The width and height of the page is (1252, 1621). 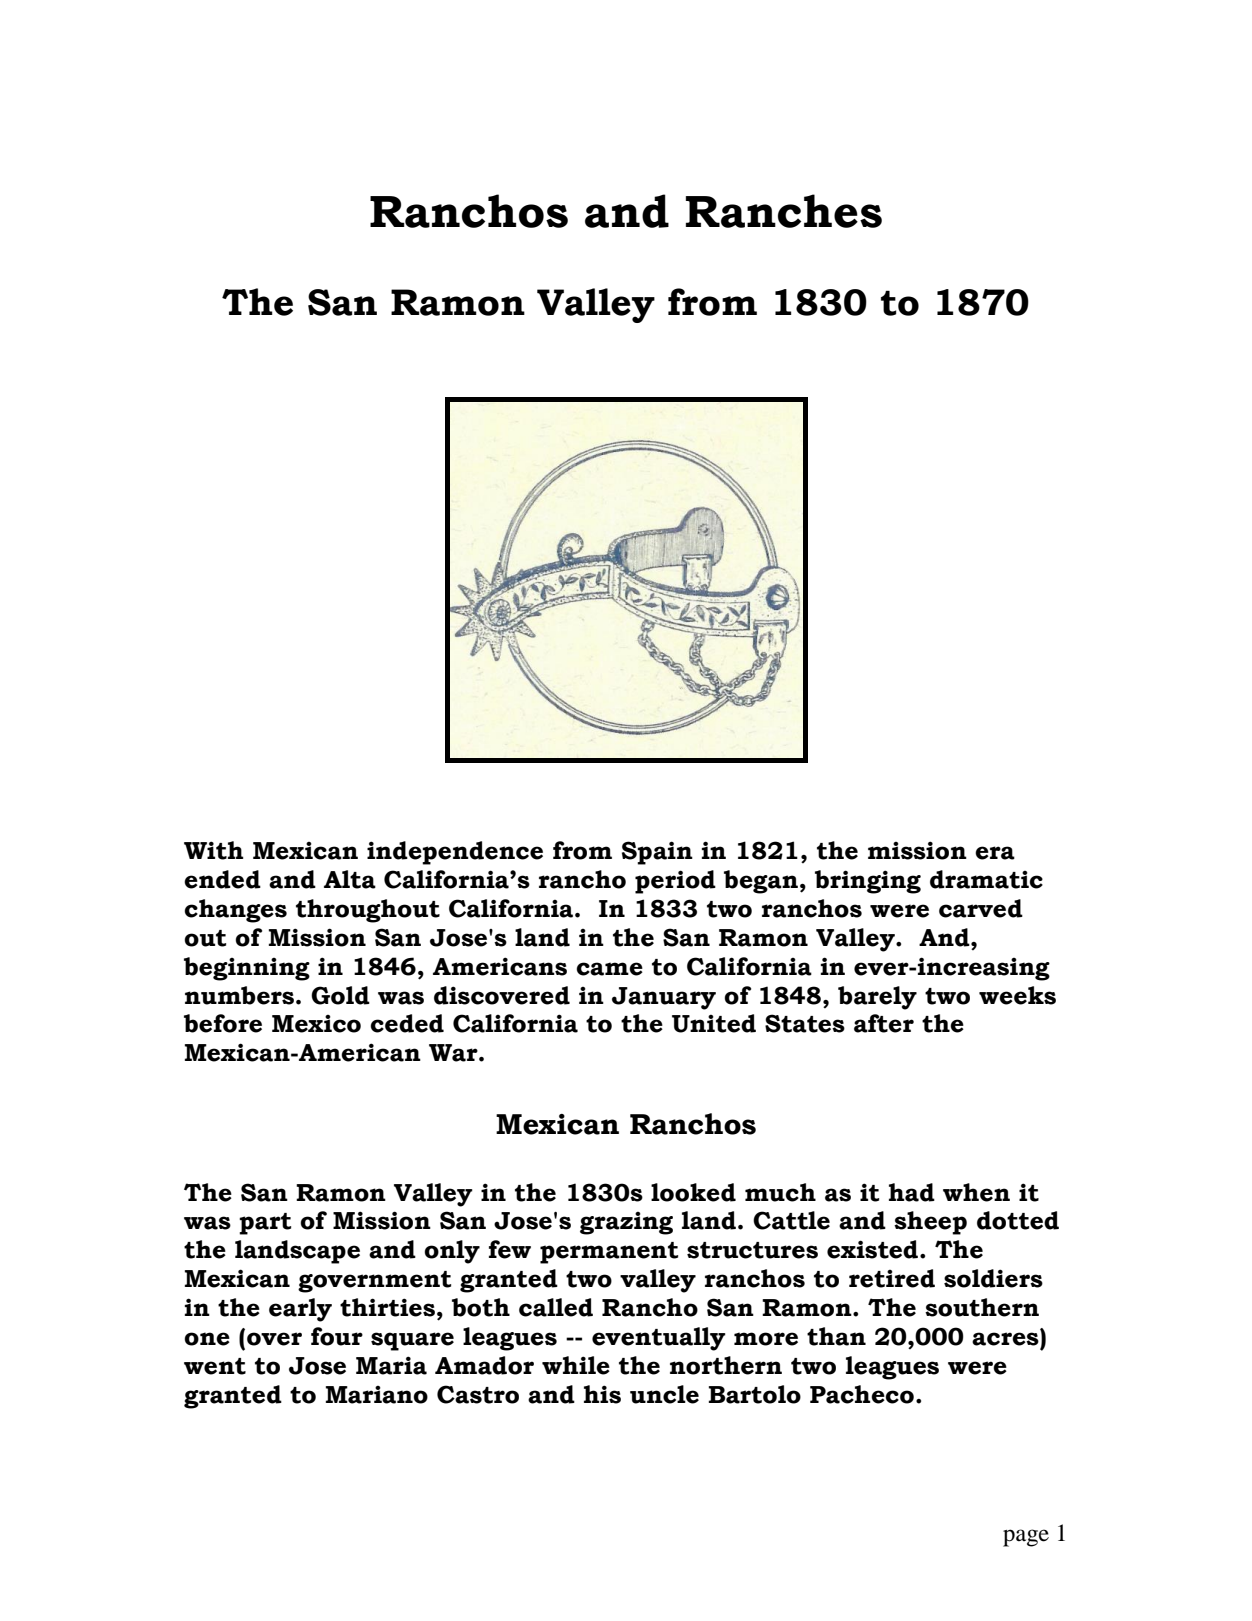 I want to click on era, so click(x=995, y=853).
